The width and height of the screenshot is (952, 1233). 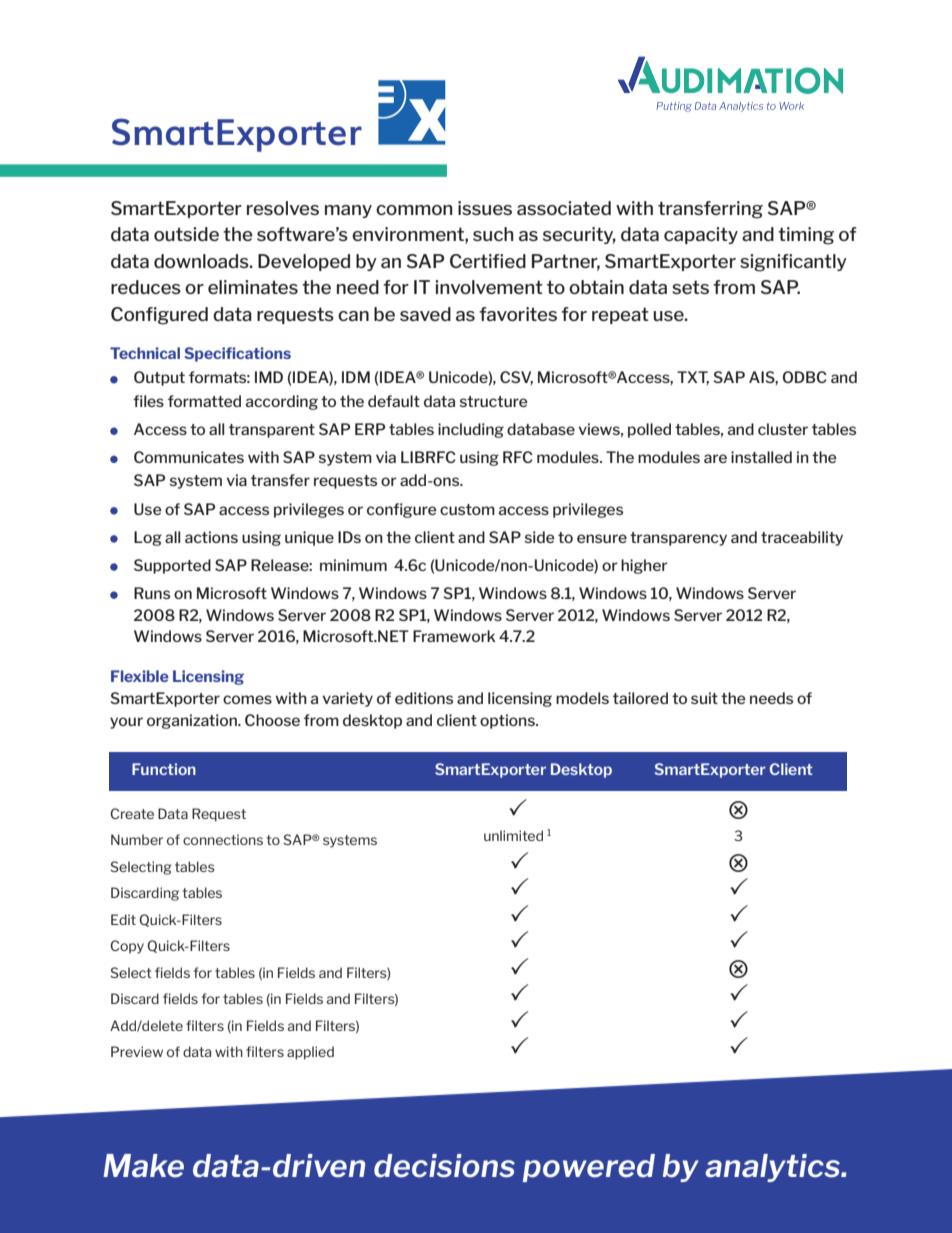 What do you see at coordinates (701, 235) in the screenshot?
I see `capacity` at bounding box center [701, 235].
